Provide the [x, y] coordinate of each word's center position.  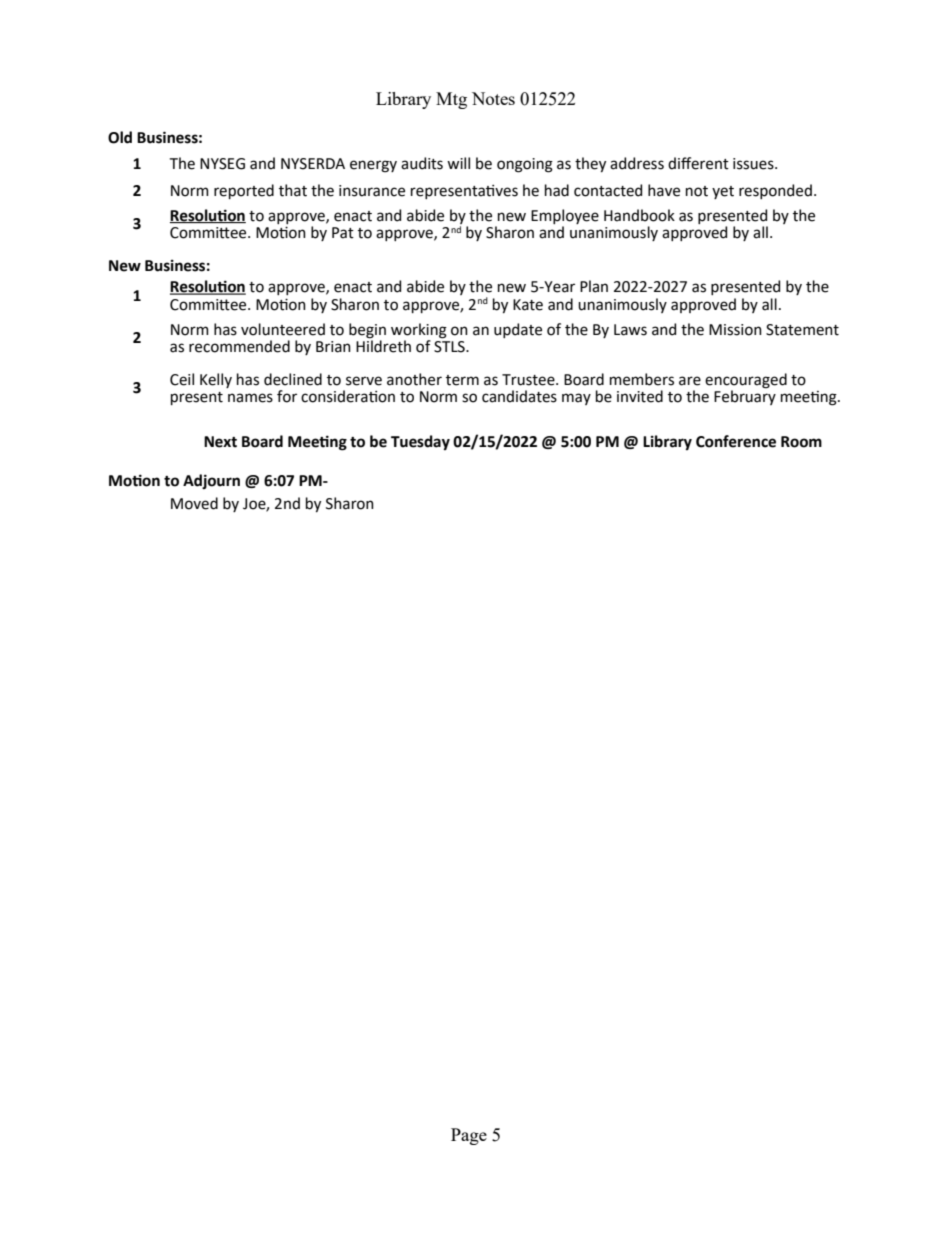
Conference [736, 441]
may [576, 399]
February [745, 396]
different [698, 163]
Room [801, 442]
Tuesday [420, 442]
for [287, 396]
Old [120, 137]
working [419, 331]
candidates [519, 396]
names [250, 398]
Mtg [451, 100]
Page [469, 1136]
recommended [239, 346]
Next [220, 442]
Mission [735, 330]
